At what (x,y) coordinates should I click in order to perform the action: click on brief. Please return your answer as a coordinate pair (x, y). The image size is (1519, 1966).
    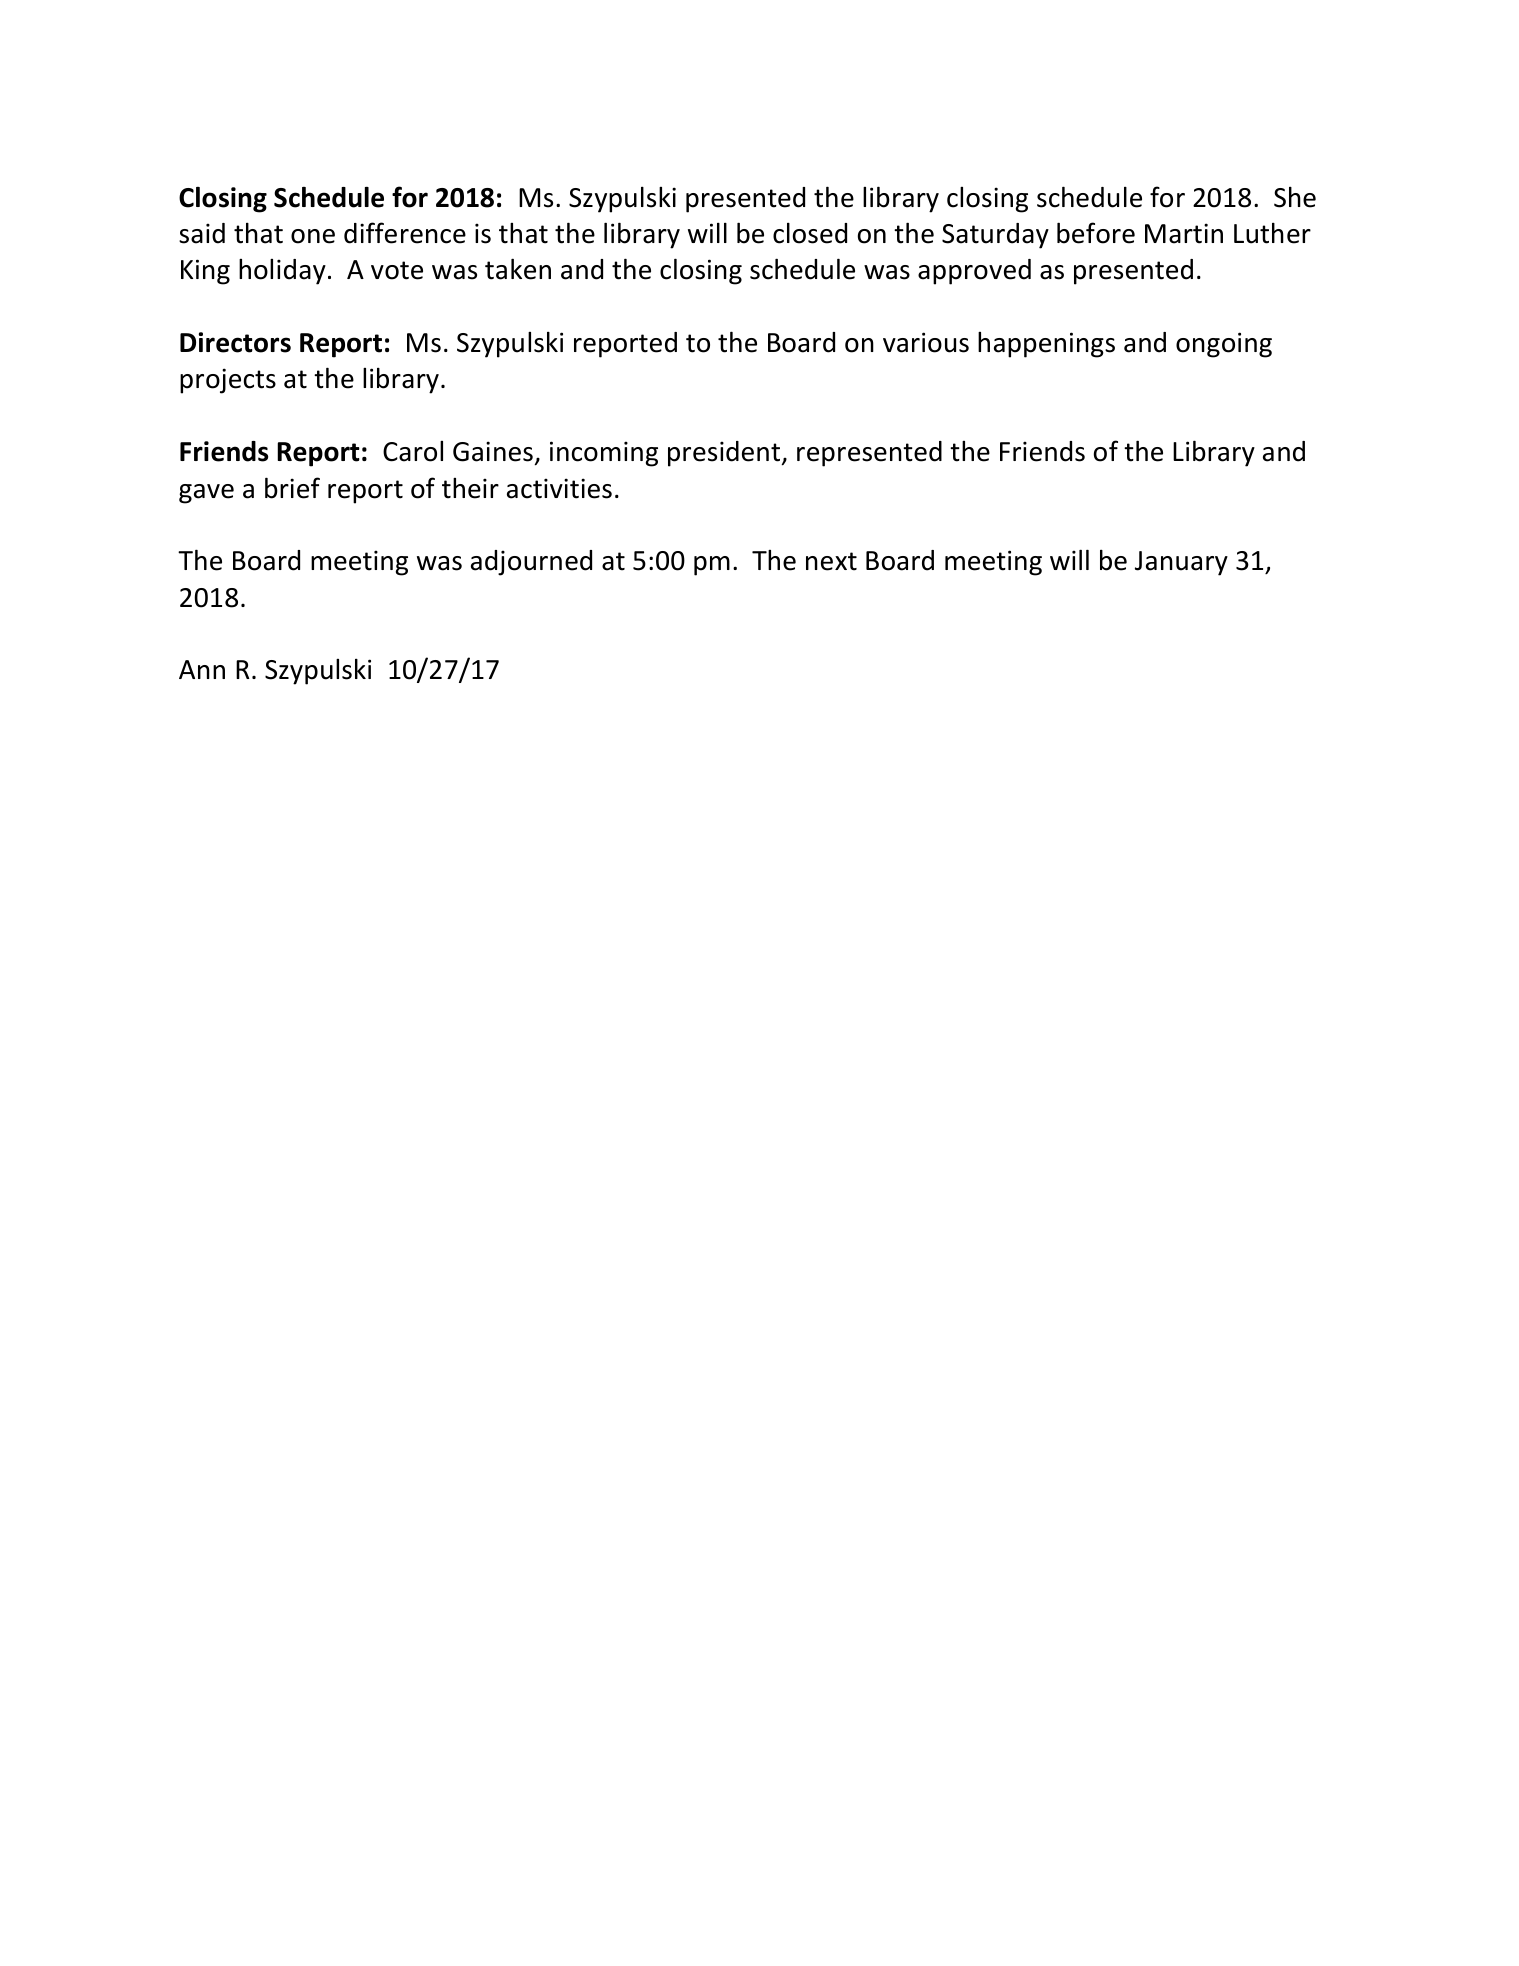
    Looking at the image, I should click on (292, 488).
